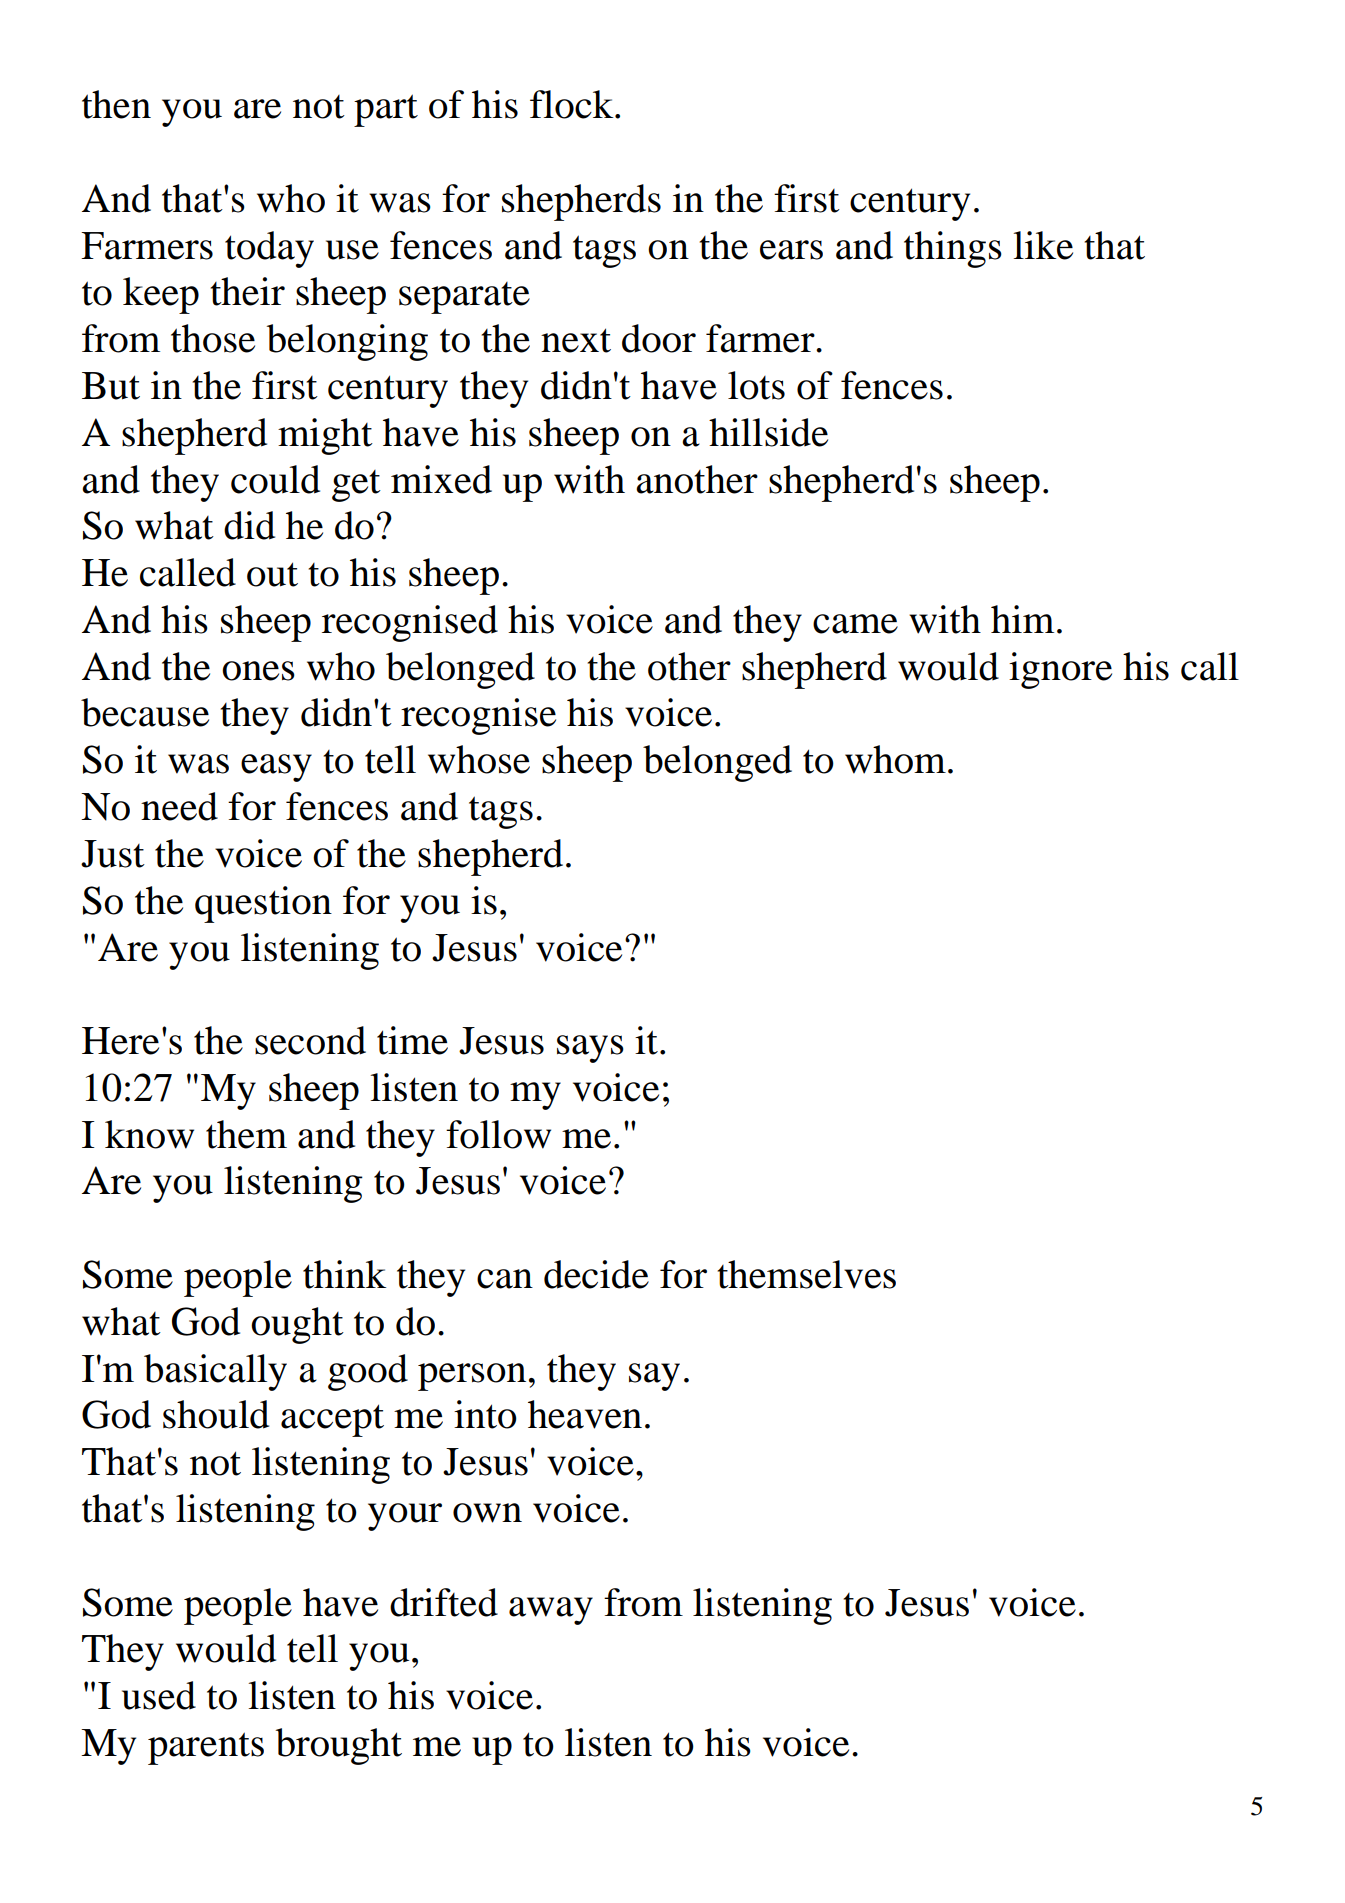 The height and width of the page is (1903, 1345). Describe the element at coordinates (206, 1748) in the page. I see `parents` at that location.
